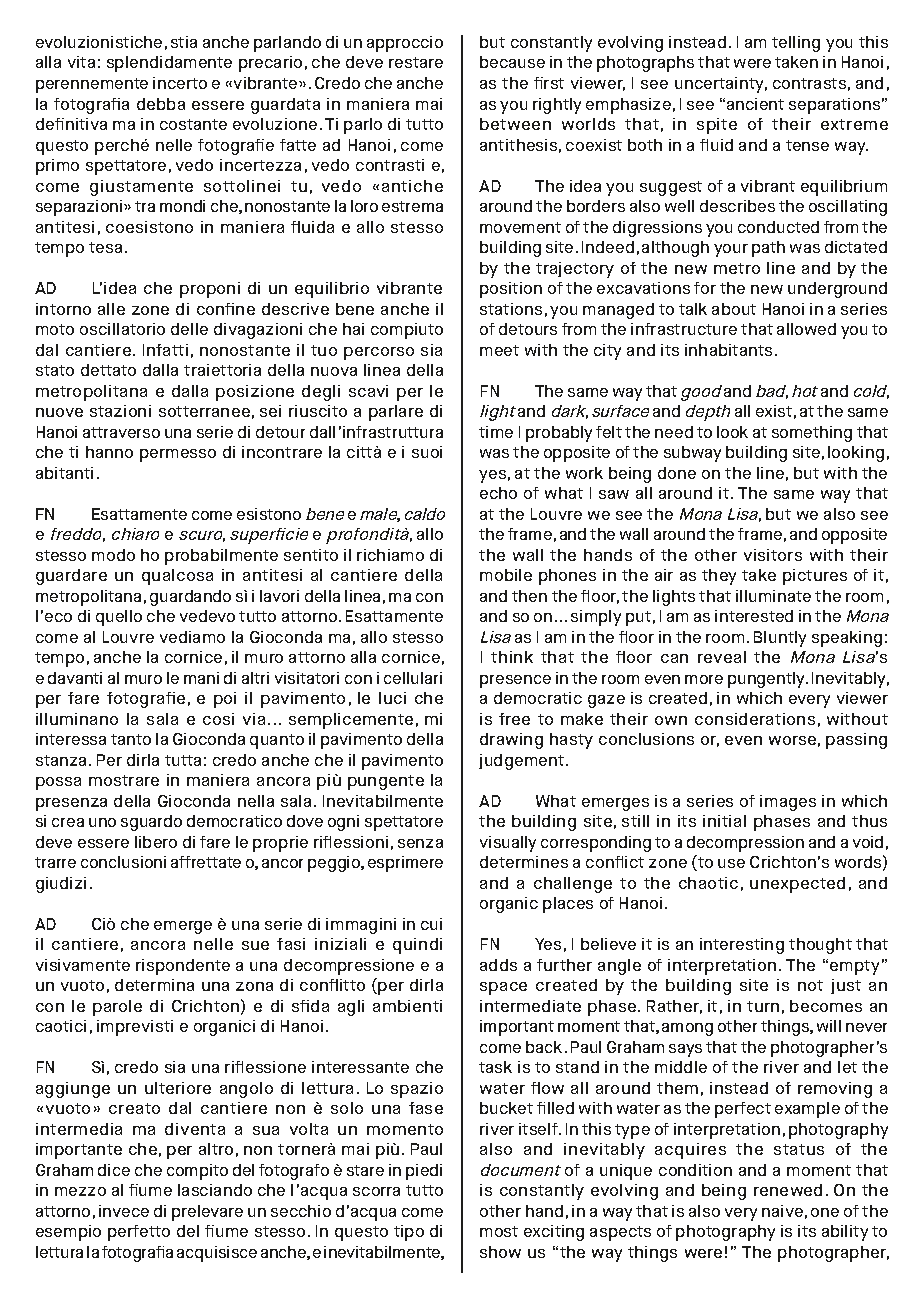 This screenshot has width=924, height=1308. Describe the element at coordinates (755, 104) in the screenshot. I see `ancient` at that location.
